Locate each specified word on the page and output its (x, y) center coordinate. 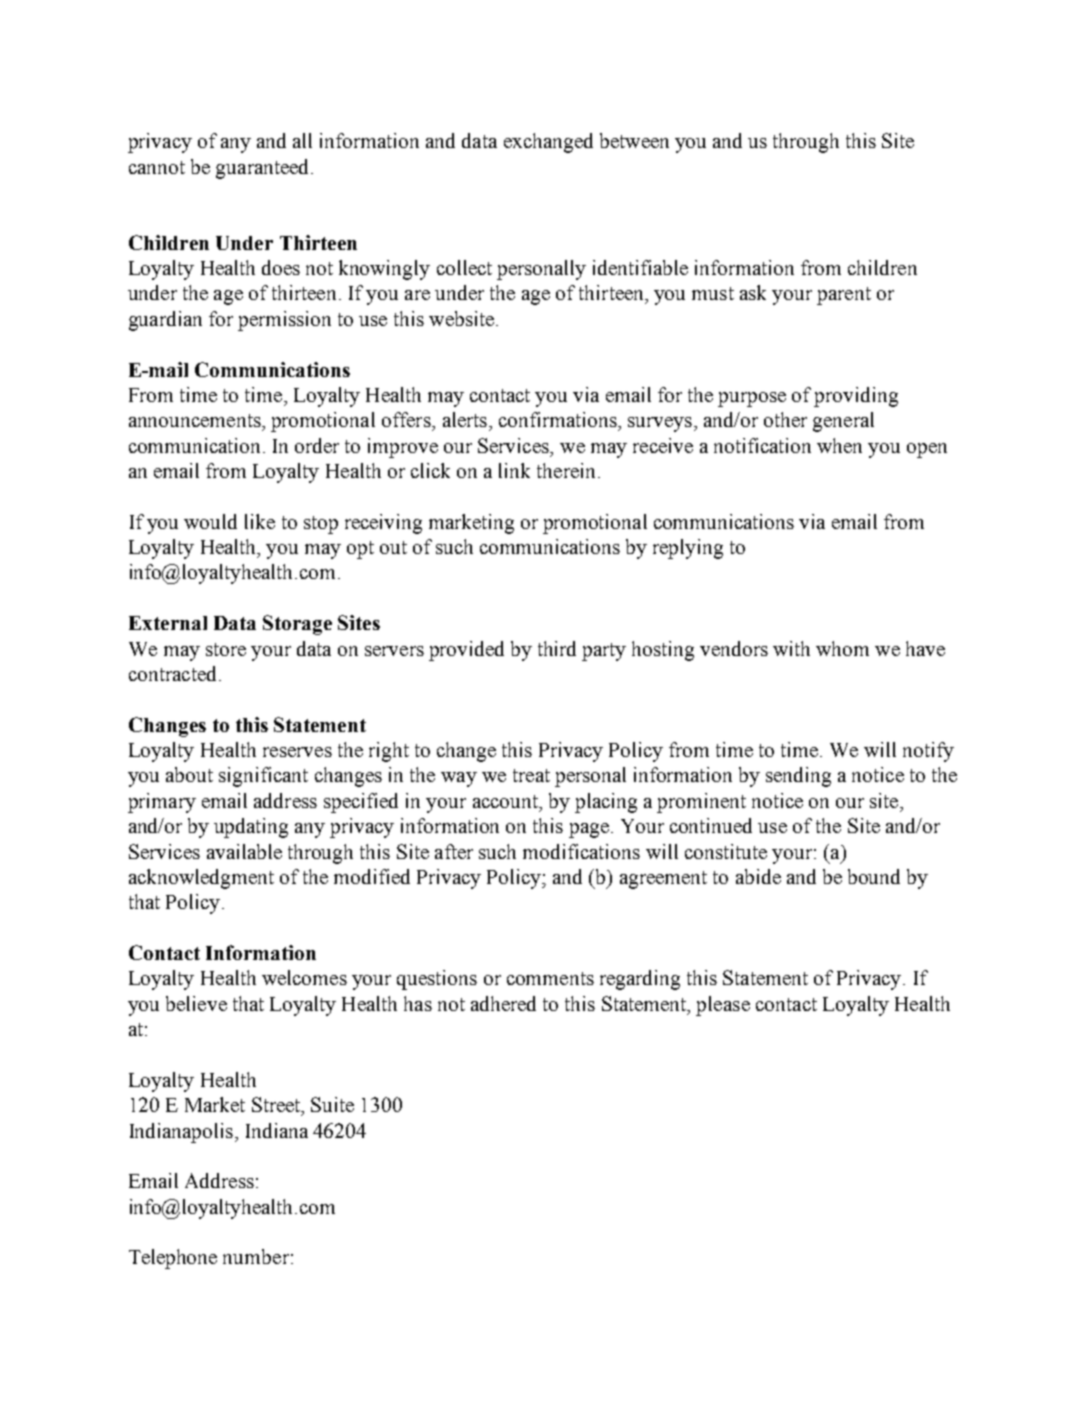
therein (566, 470)
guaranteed (264, 169)
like (260, 521)
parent (844, 296)
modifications (581, 851)
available (244, 851)
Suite (332, 1104)
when (839, 445)
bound (874, 876)
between (634, 140)
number (256, 1256)
